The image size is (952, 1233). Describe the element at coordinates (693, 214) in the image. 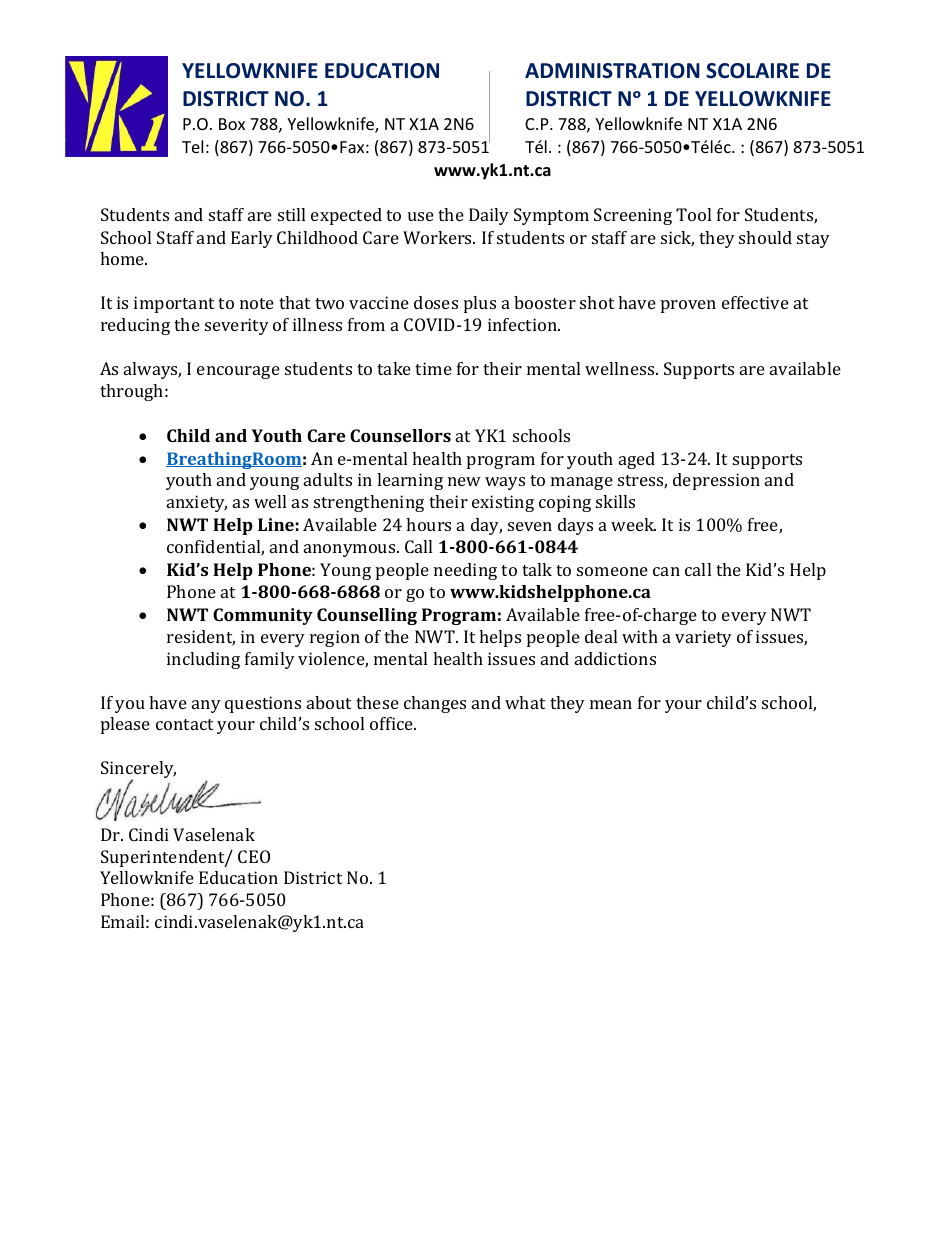

I see `Tool` at that location.
